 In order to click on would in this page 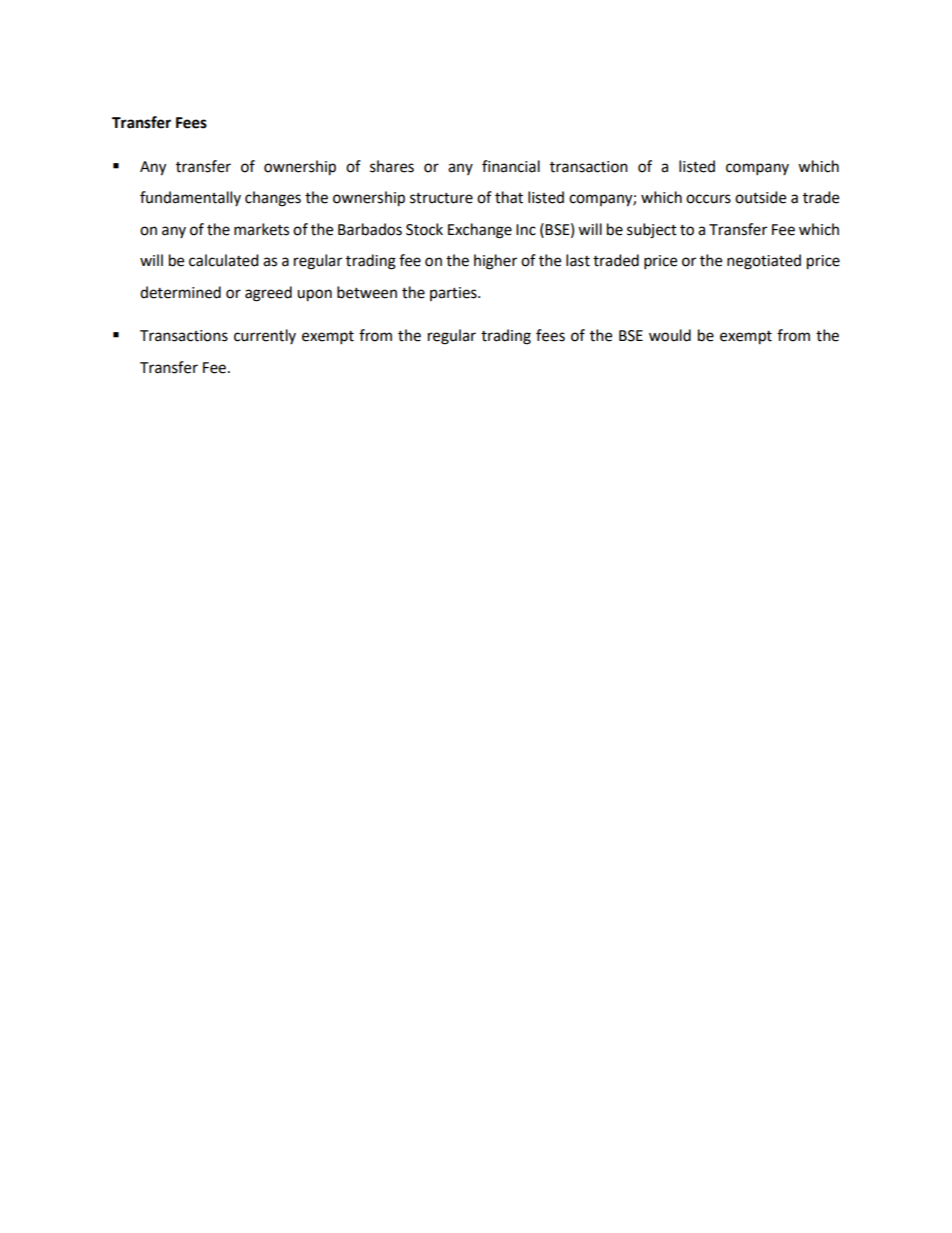, I will do `click(670, 335)`.
